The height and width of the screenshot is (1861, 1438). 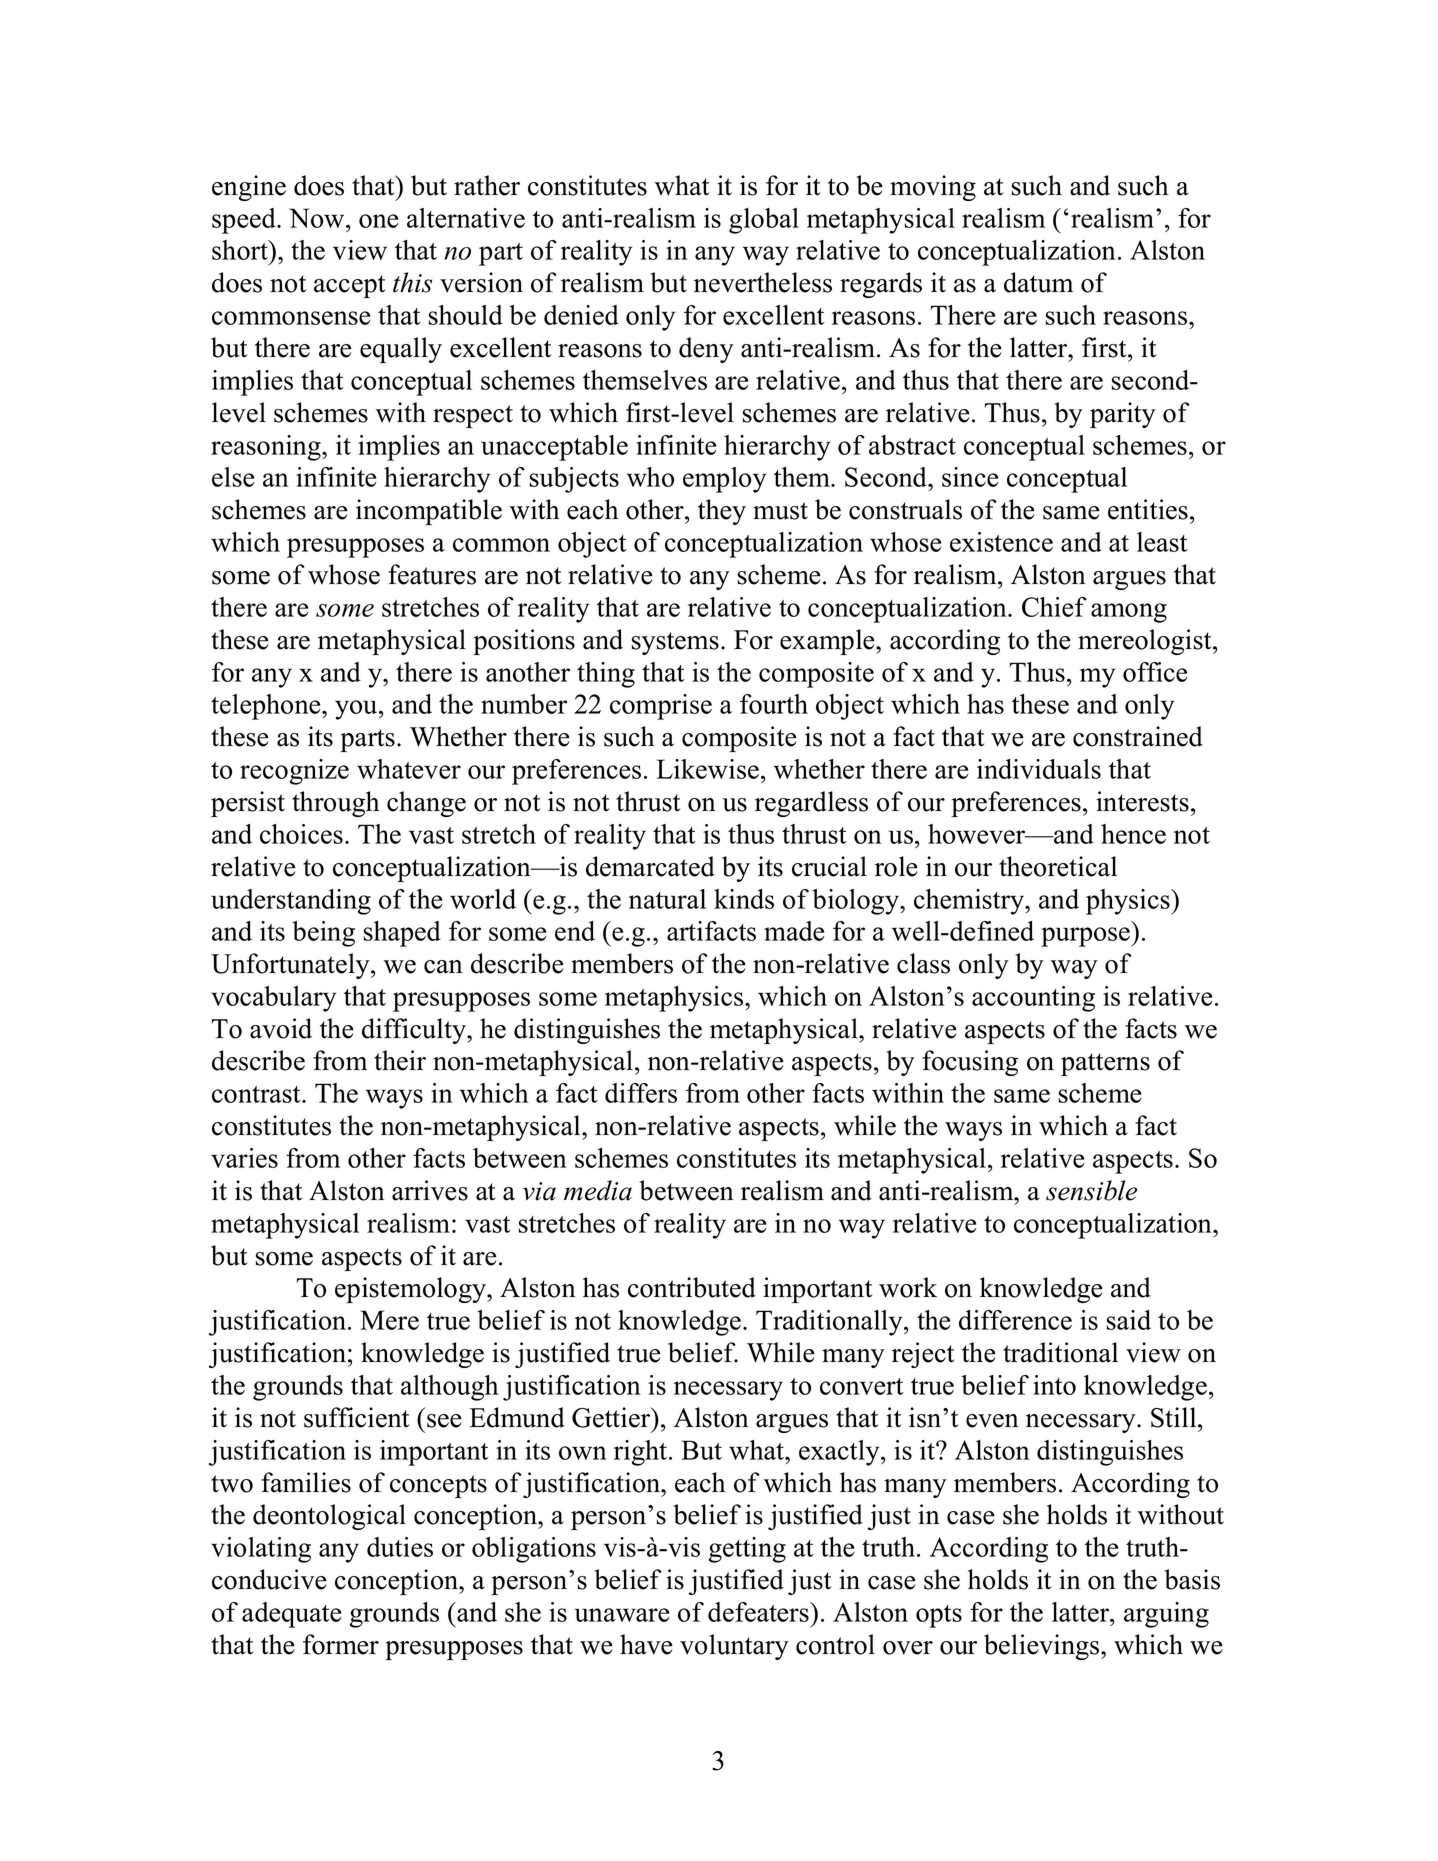 What do you see at coordinates (734, 1647) in the screenshot?
I see `voluntary` at bounding box center [734, 1647].
